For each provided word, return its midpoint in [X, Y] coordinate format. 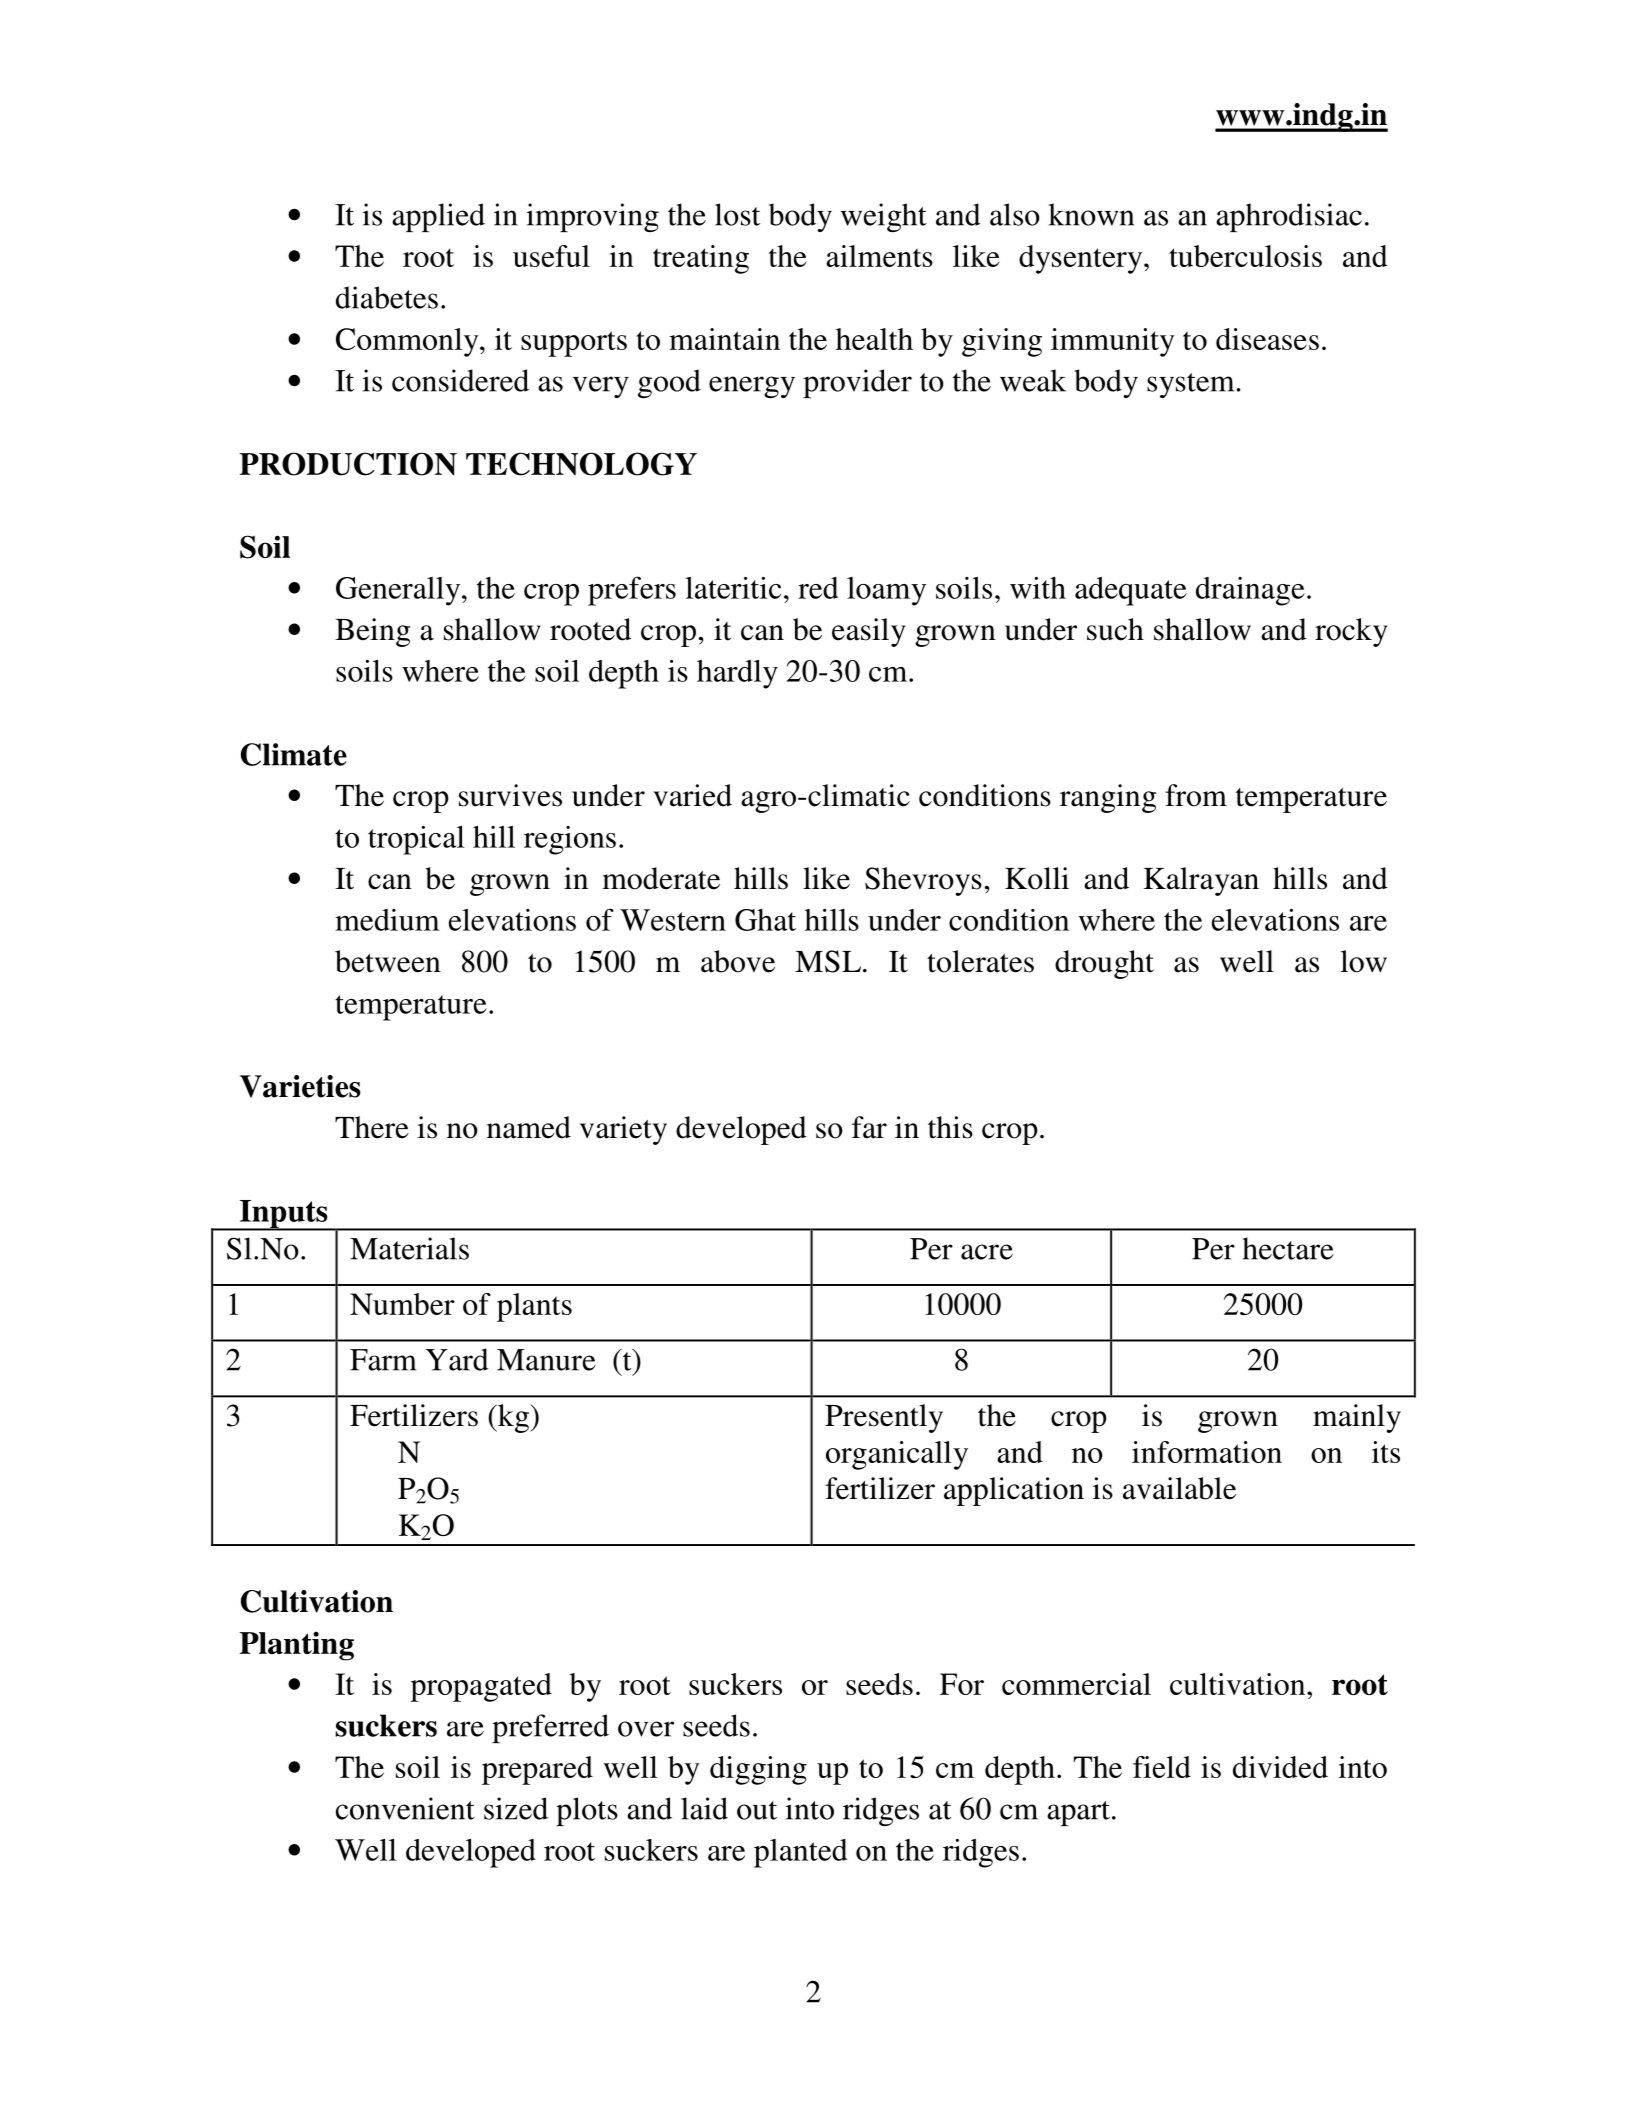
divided [1280, 1767]
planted [800, 1853]
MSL [828, 961]
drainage [1250, 591]
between [388, 961]
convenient [405, 1808]
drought [1104, 964]
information [1207, 1452]
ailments [879, 256]
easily [869, 632]
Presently [884, 1418]
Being [372, 632]
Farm [383, 1360]
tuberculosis [1245, 256]
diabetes [387, 297]
